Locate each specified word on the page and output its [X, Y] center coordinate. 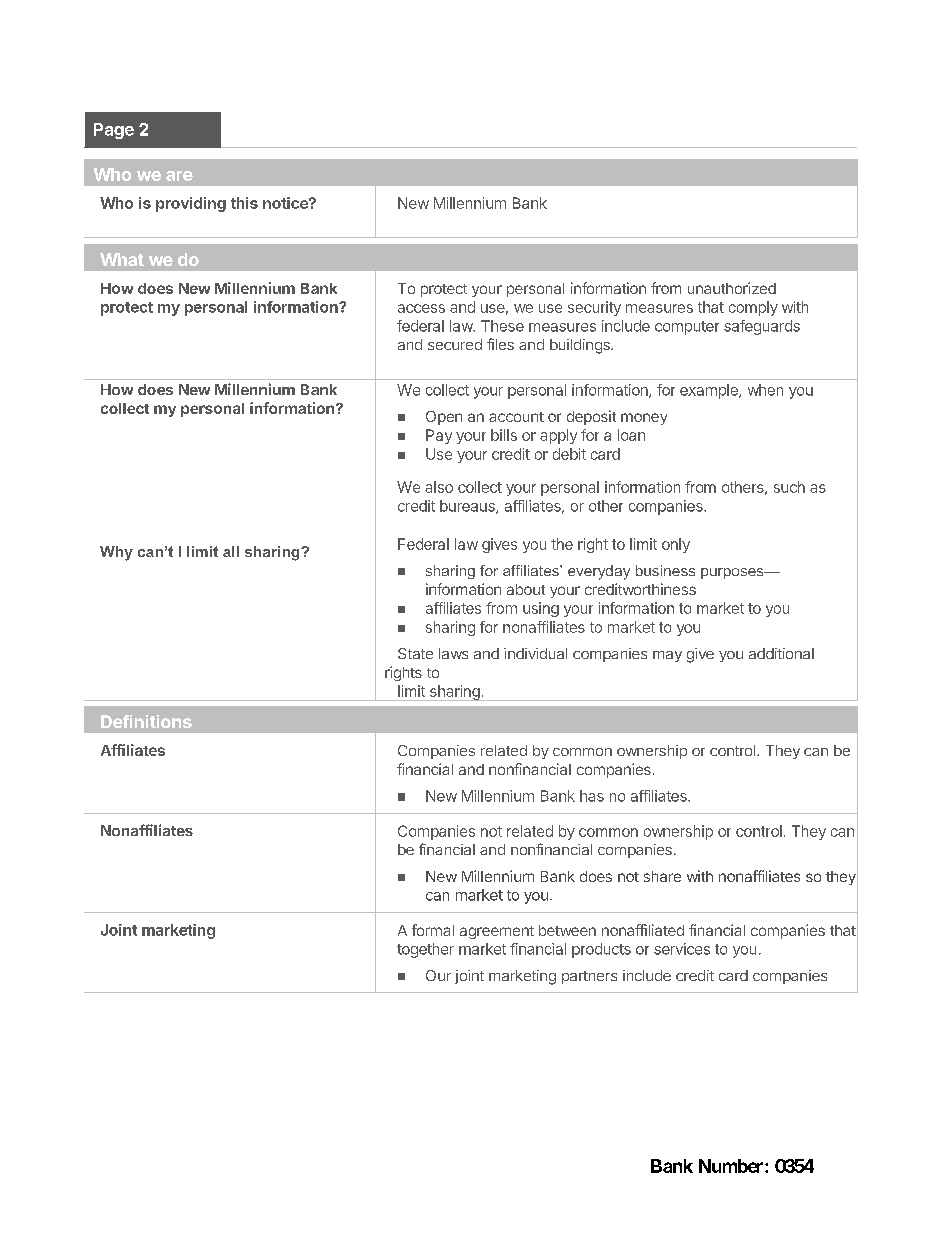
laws [453, 653]
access [421, 308]
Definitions [146, 721]
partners [589, 977]
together [425, 950]
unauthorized [732, 288]
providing [191, 204]
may [667, 656]
